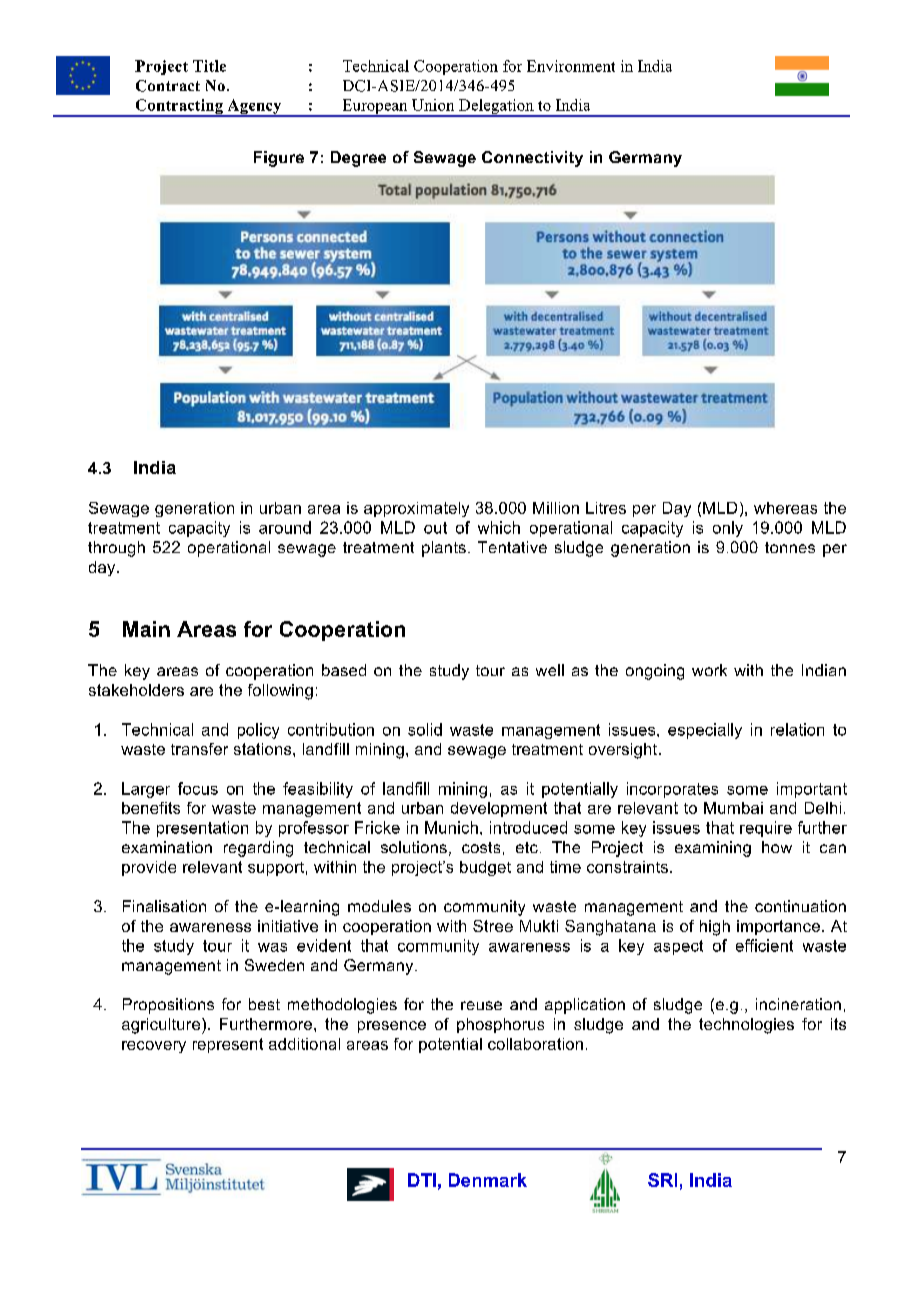 The width and height of the page is (924, 1308). I want to click on Title, so click(209, 66).
